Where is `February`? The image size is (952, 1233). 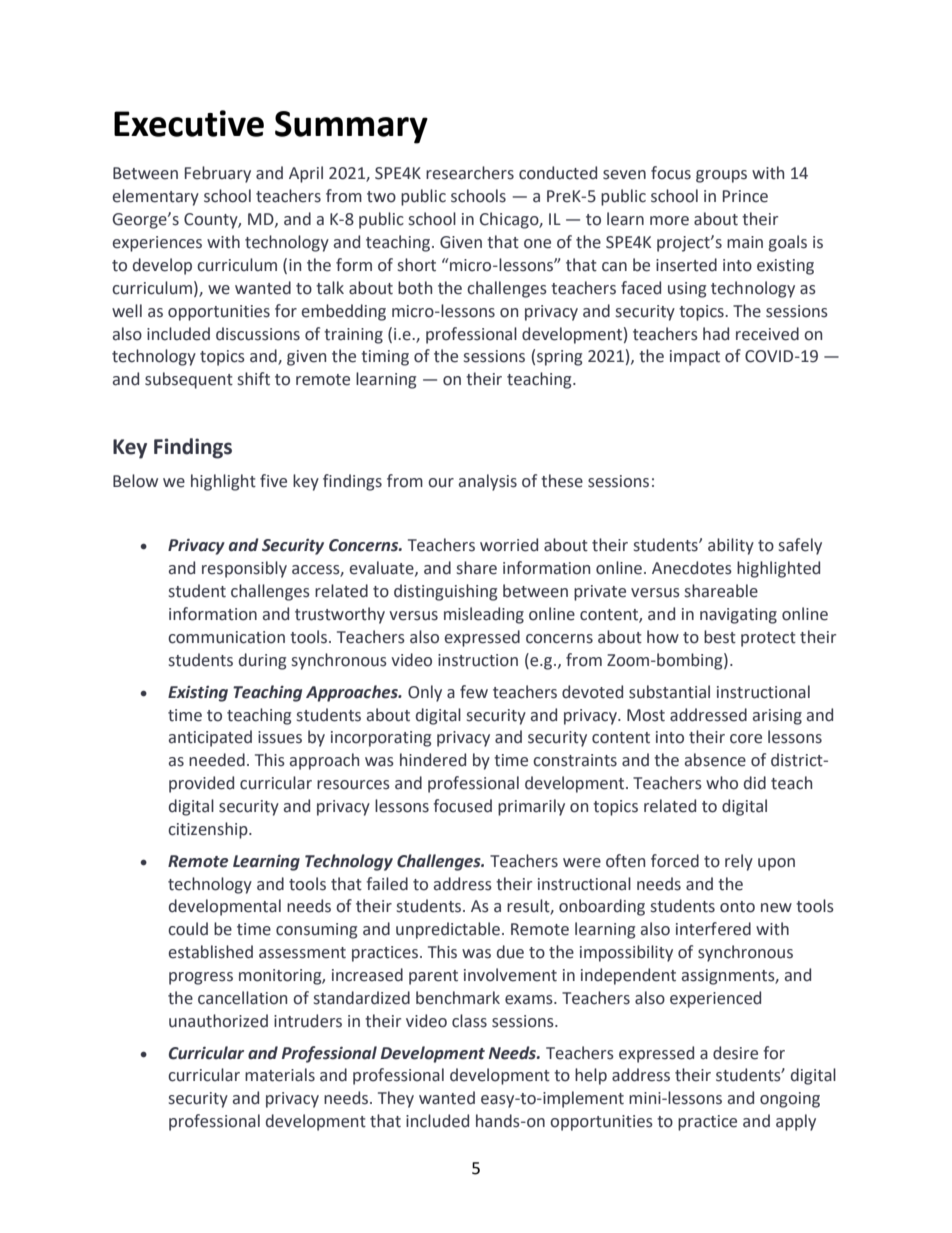
February is located at coordinates (218, 174).
